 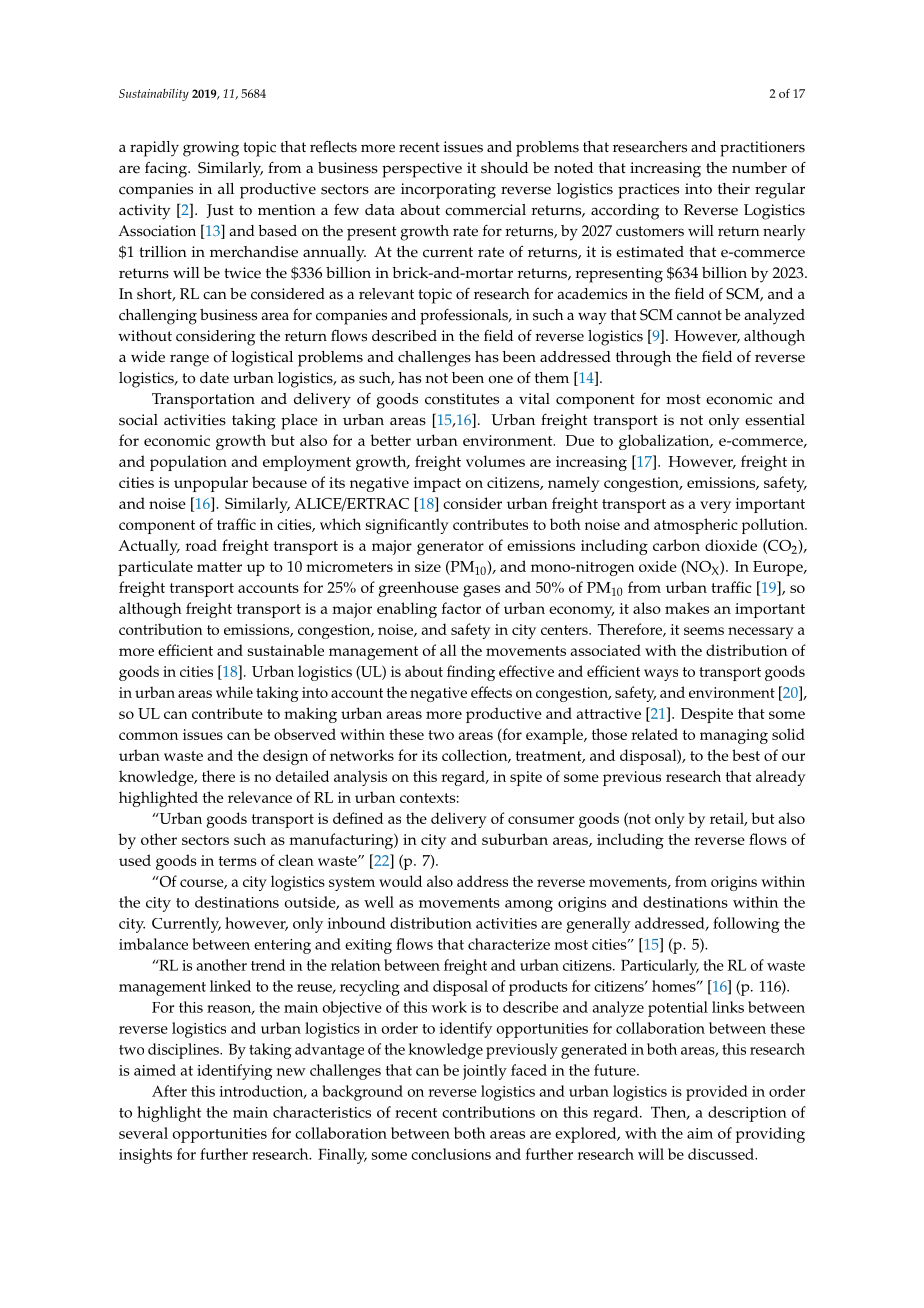 I want to click on practitioners, so click(x=762, y=149).
